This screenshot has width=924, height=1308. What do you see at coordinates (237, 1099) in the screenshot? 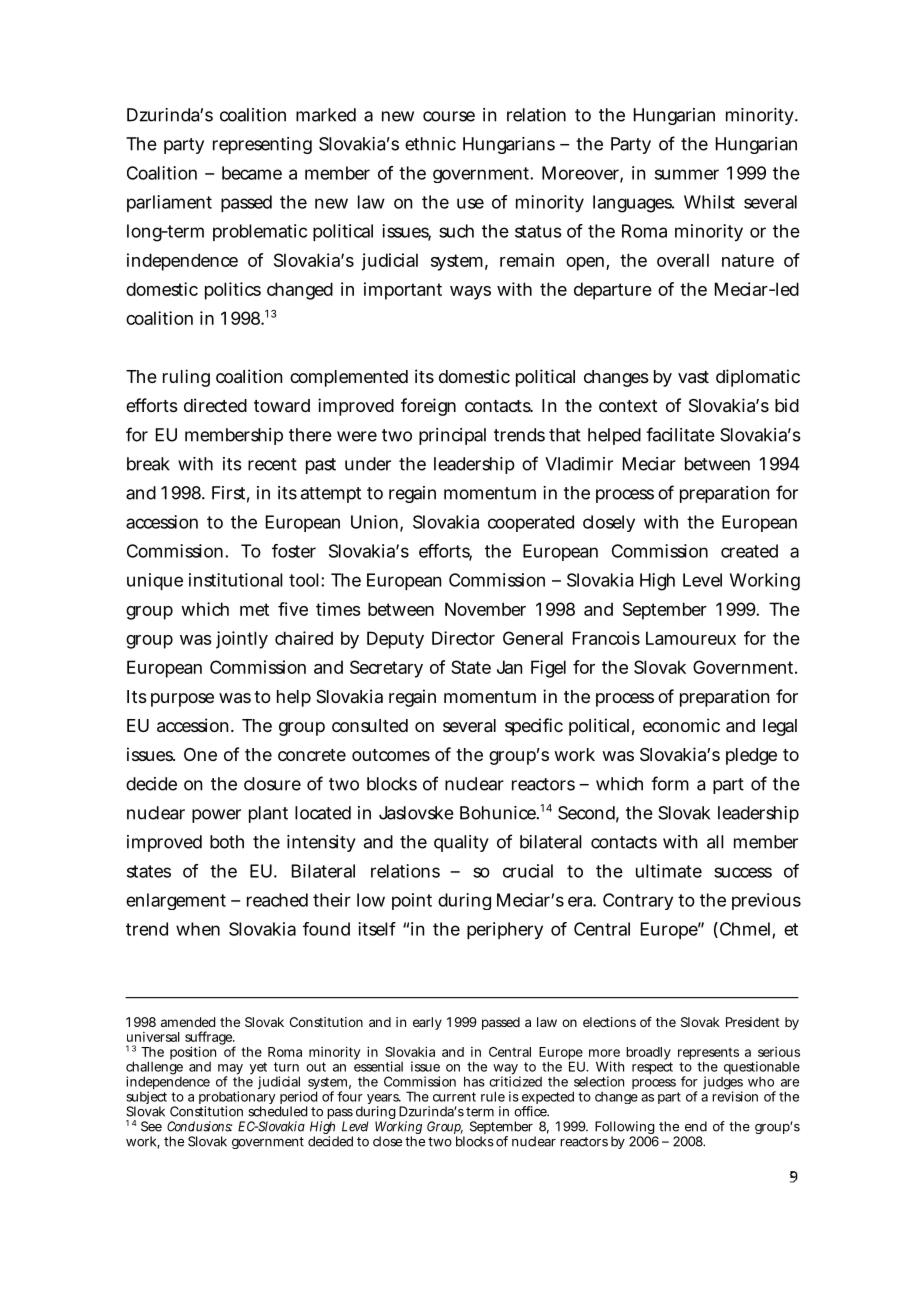
I see `probationary` at bounding box center [237, 1099].
